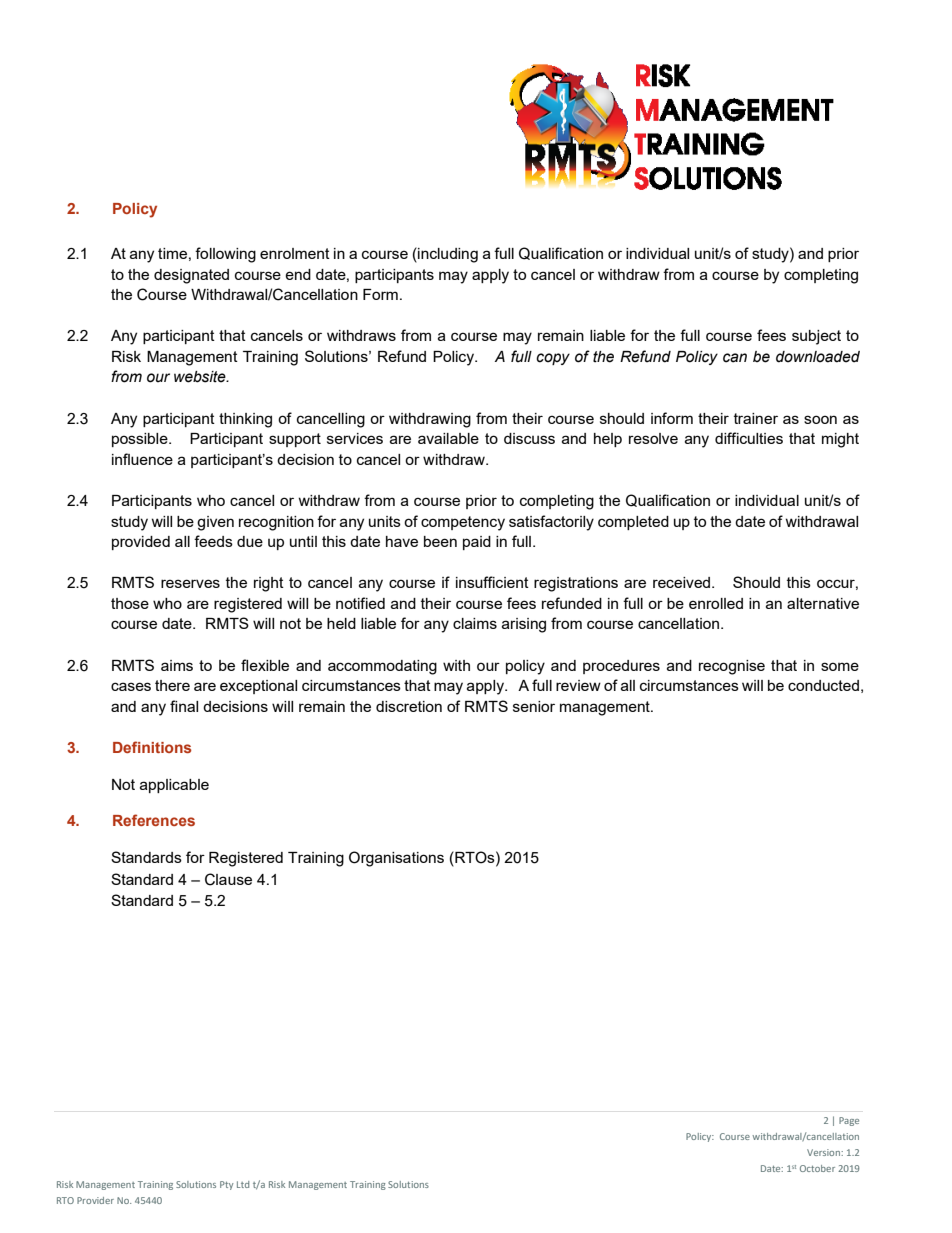 This image has height=1233, width=952. I want to click on conducted, so click(823, 685).
